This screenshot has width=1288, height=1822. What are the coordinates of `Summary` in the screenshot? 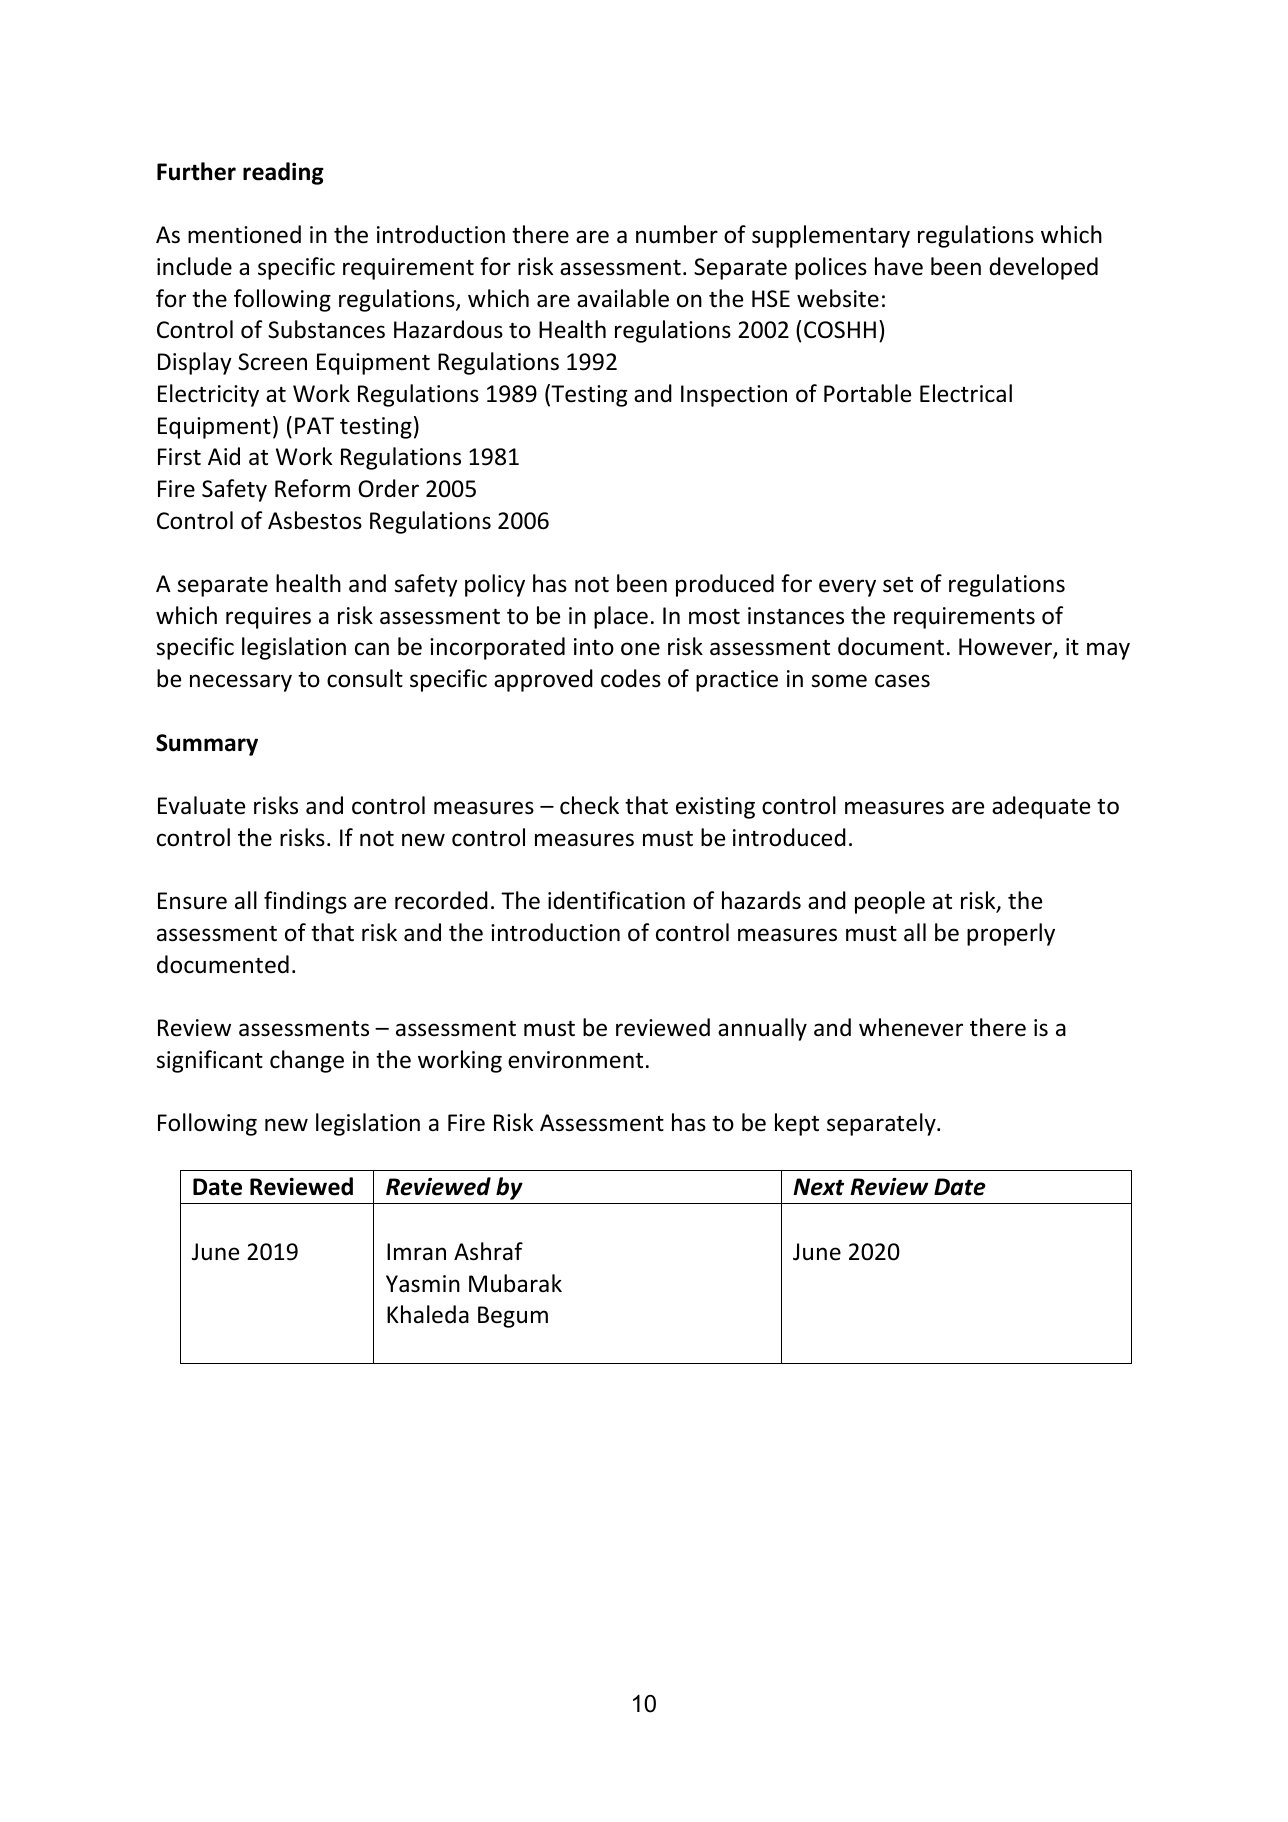 It's located at (207, 745).
